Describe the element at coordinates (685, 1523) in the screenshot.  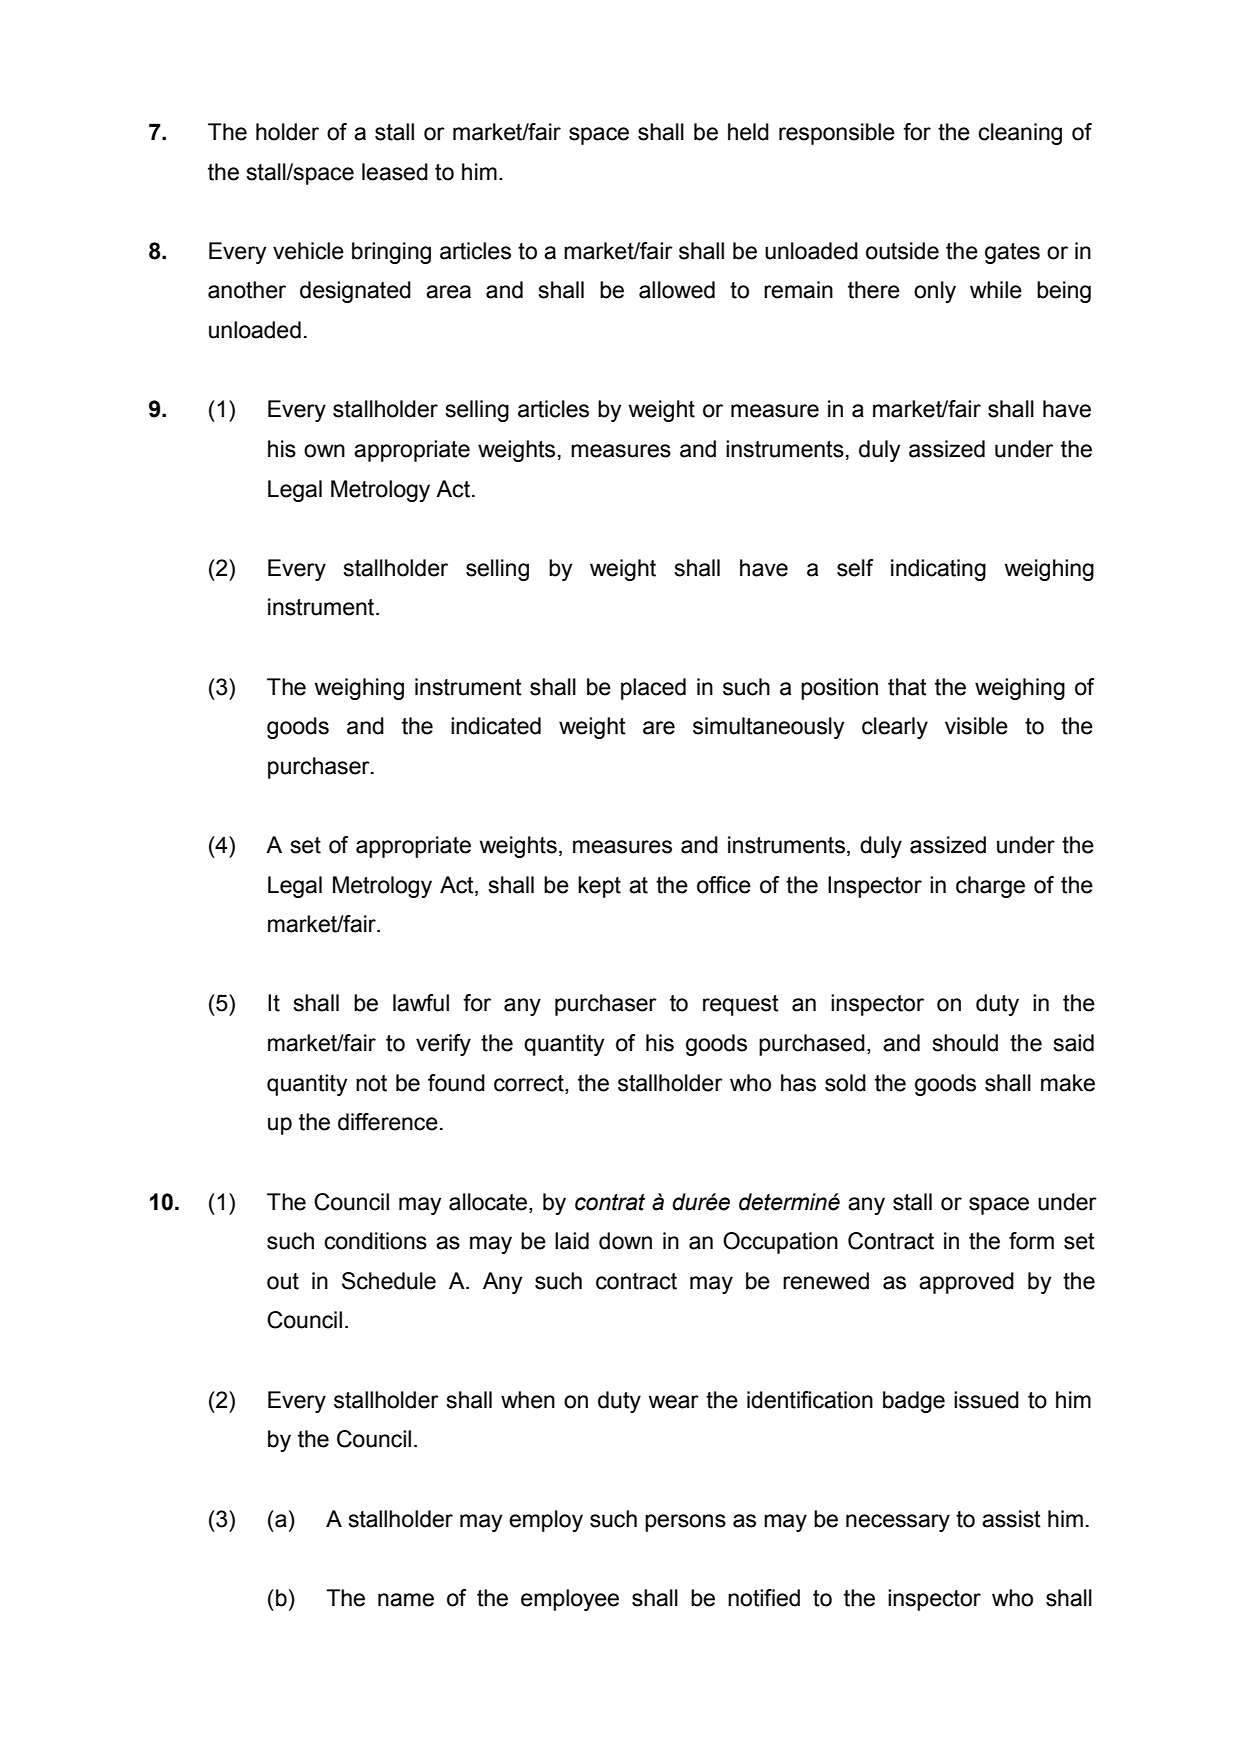
I see `persons` at that location.
